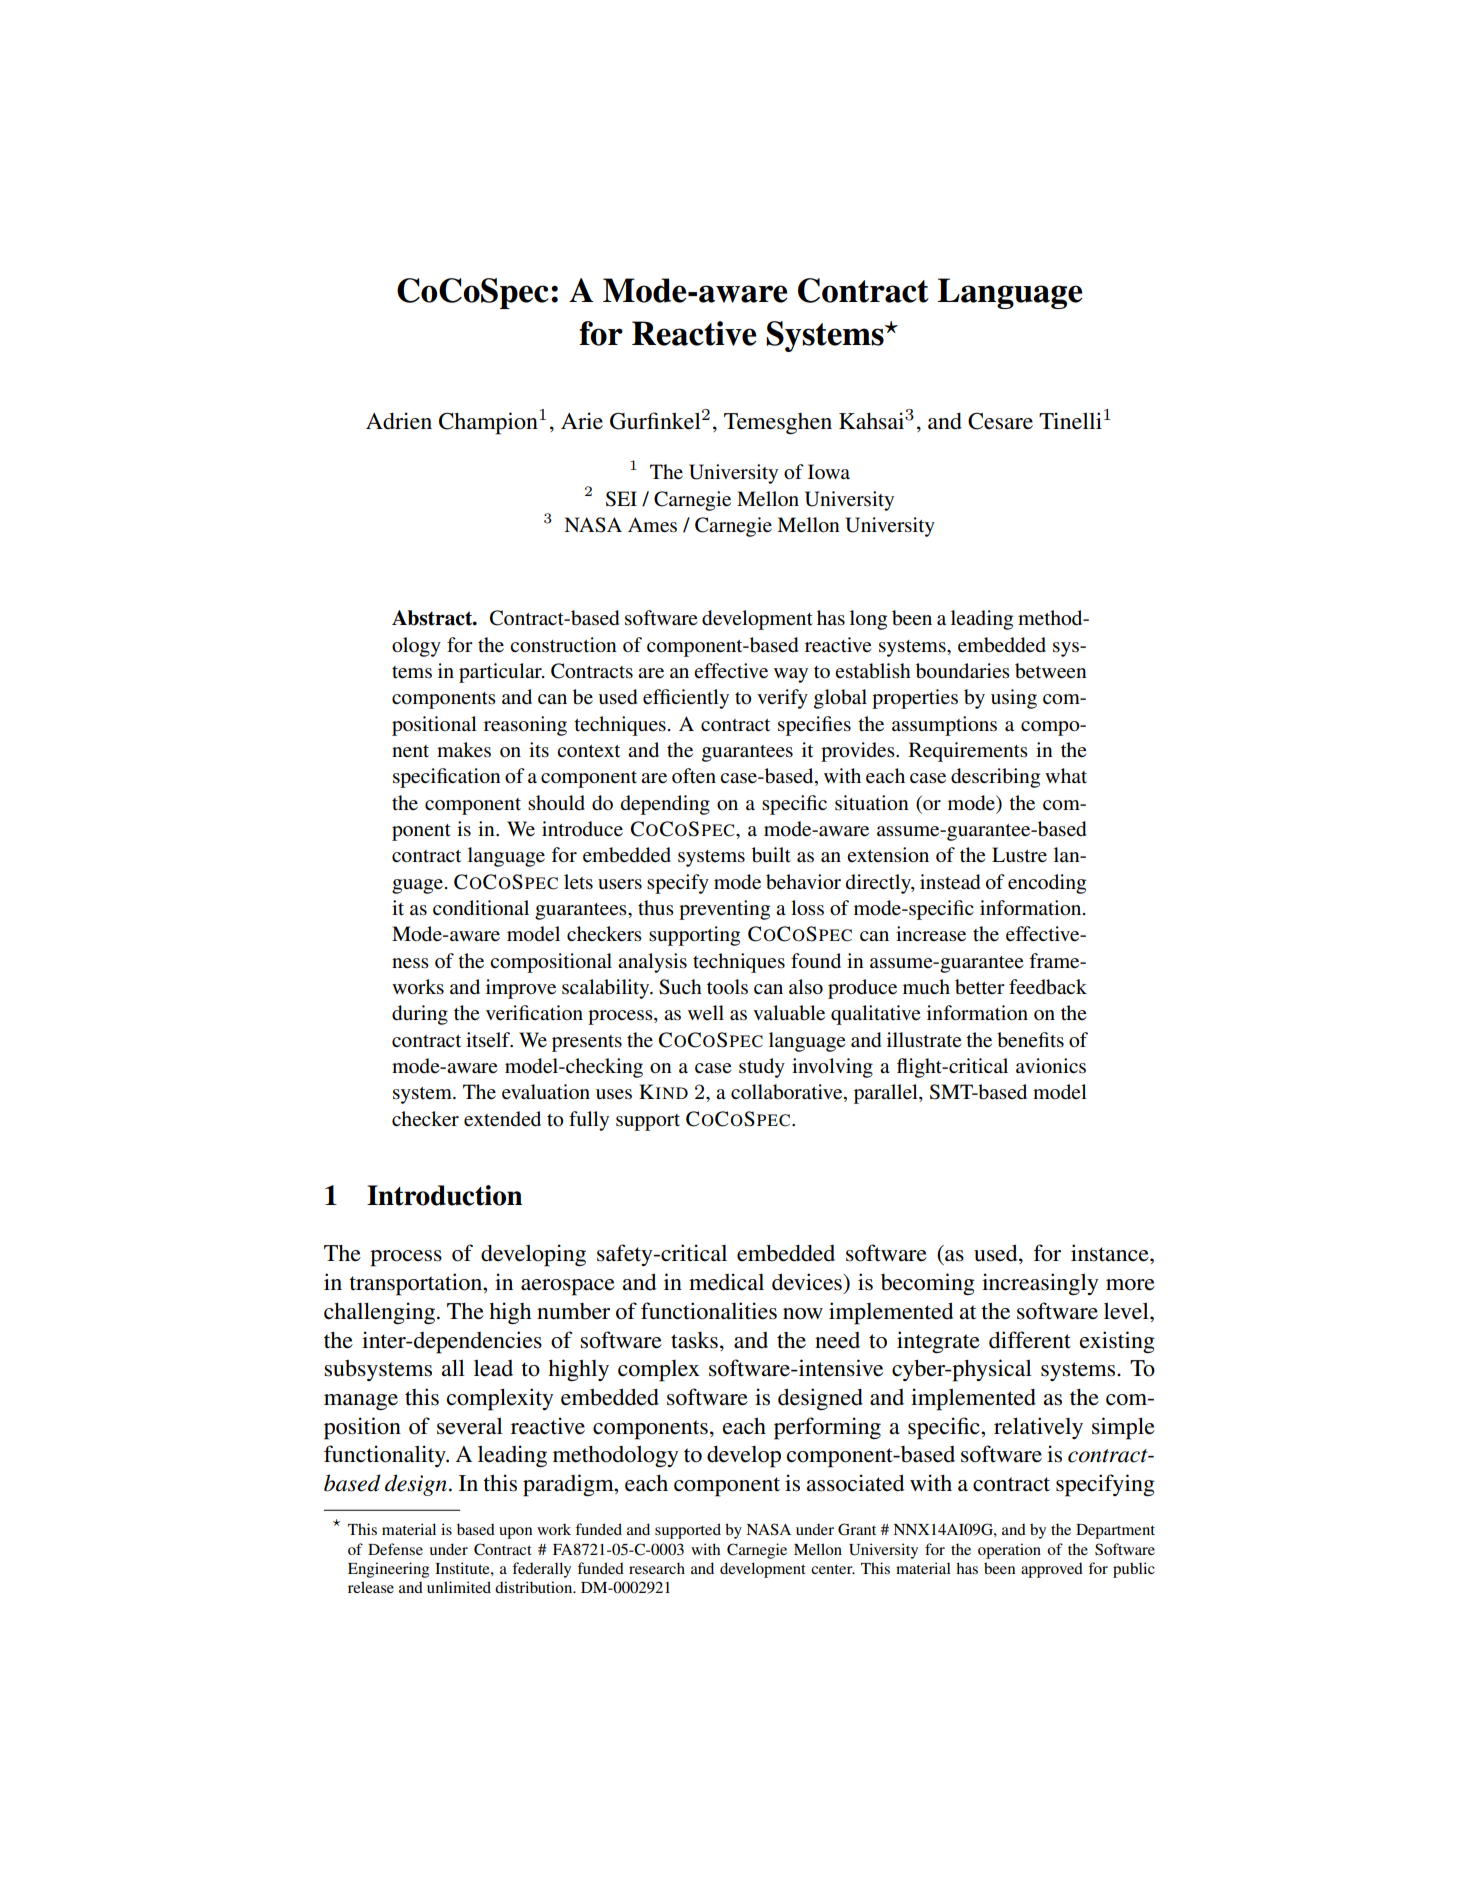  What do you see at coordinates (501, 673) in the screenshot?
I see `particular` at bounding box center [501, 673].
